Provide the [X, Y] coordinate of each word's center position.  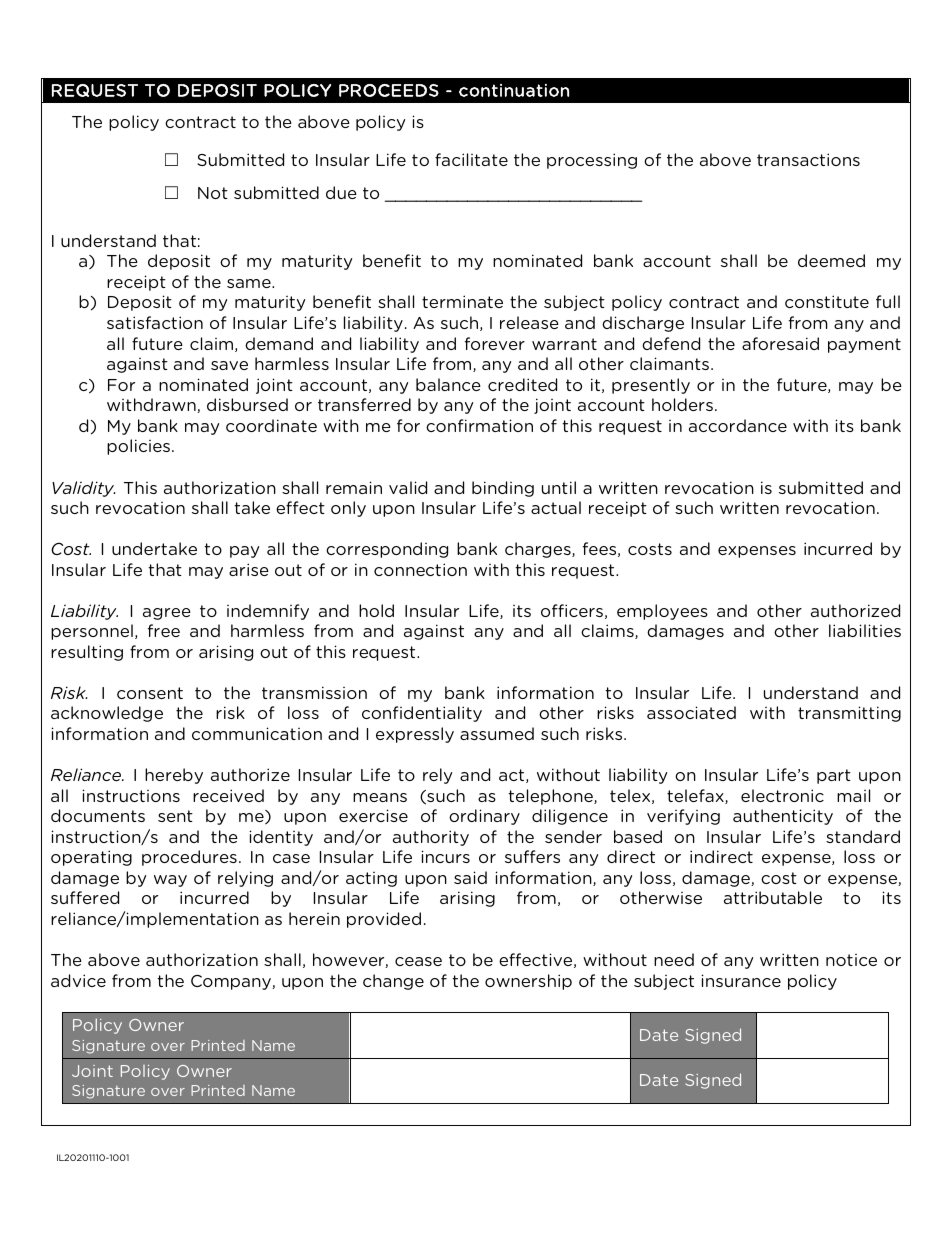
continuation [514, 90]
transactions [808, 159]
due [341, 192]
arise [249, 569]
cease [418, 961]
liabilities [865, 630]
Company [232, 982]
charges [539, 550]
